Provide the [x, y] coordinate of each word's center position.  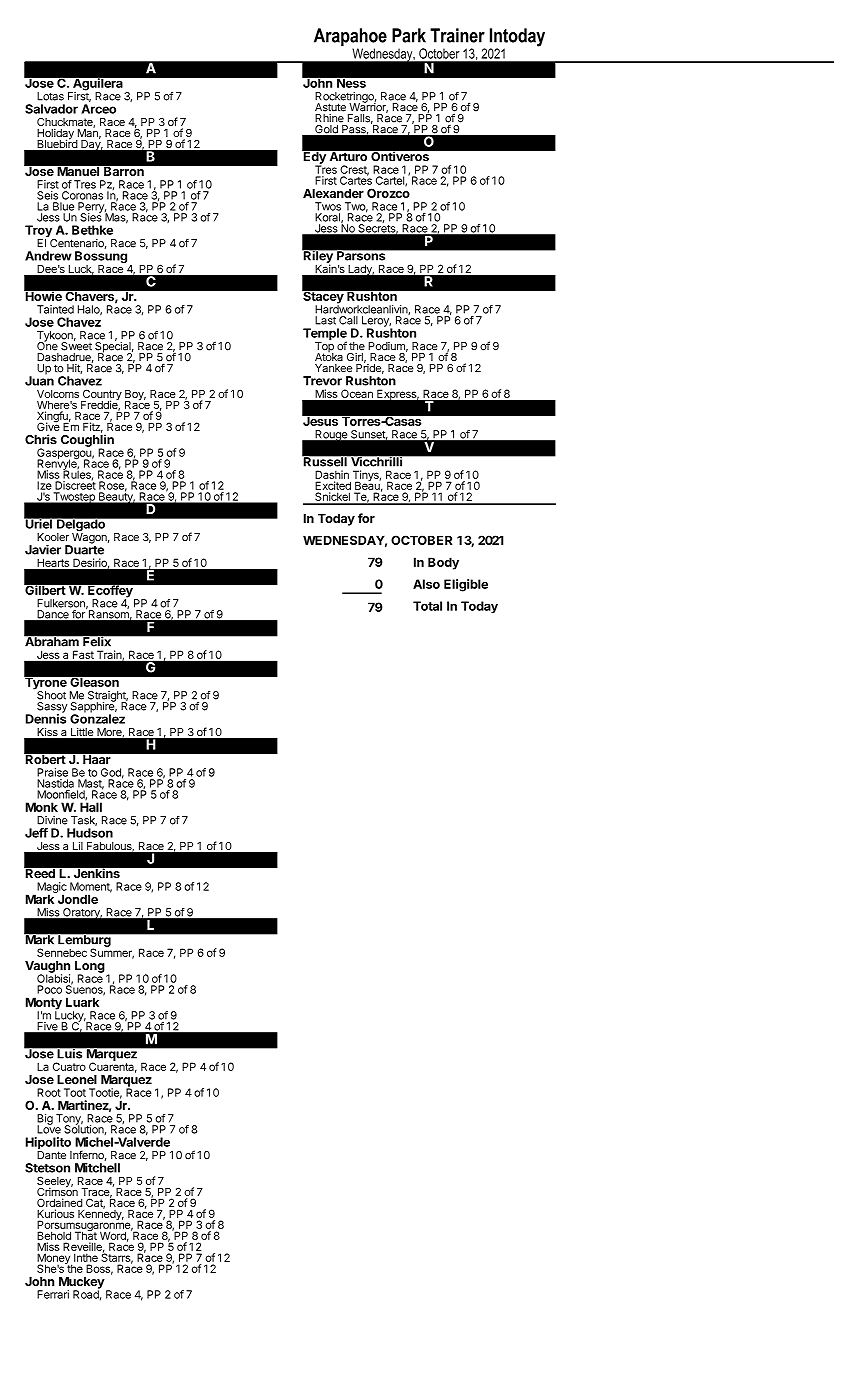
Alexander [333, 193]
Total [427, 606]
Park [409, 35]
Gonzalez [97, 718]
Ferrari [53, 1294]
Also [426, 584]
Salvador [51, 109]
